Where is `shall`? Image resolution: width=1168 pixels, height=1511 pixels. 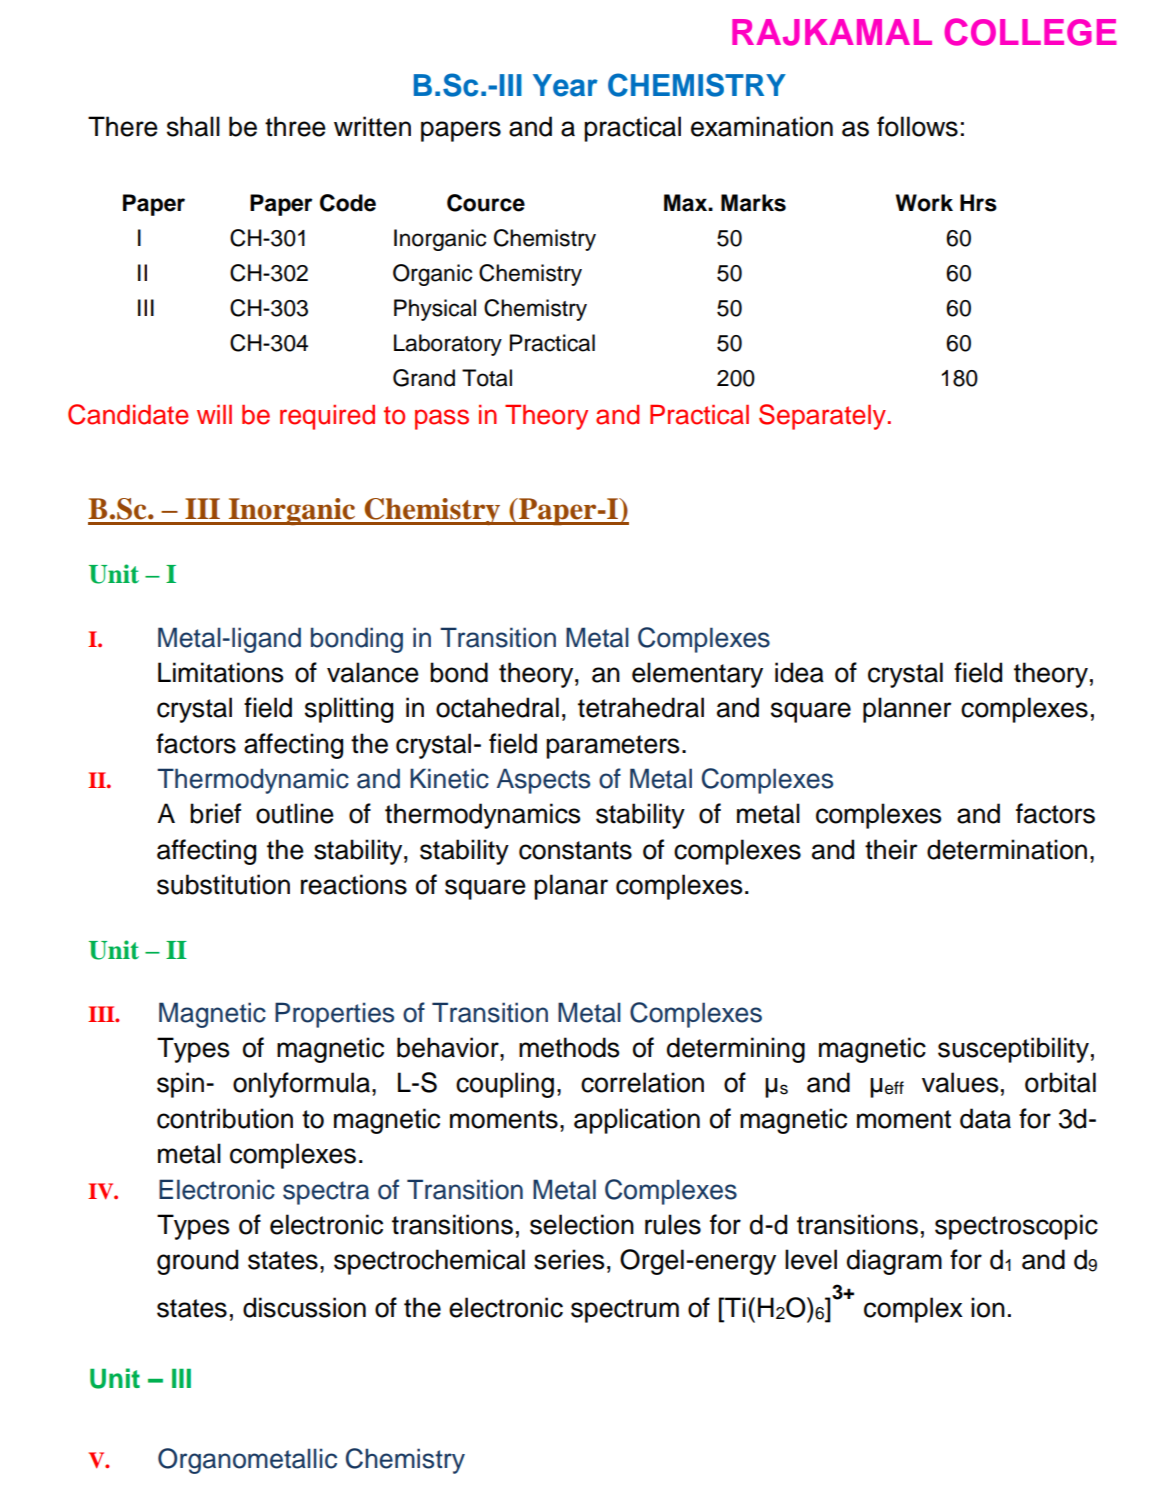 shall is located at coordinates (193, 126).
